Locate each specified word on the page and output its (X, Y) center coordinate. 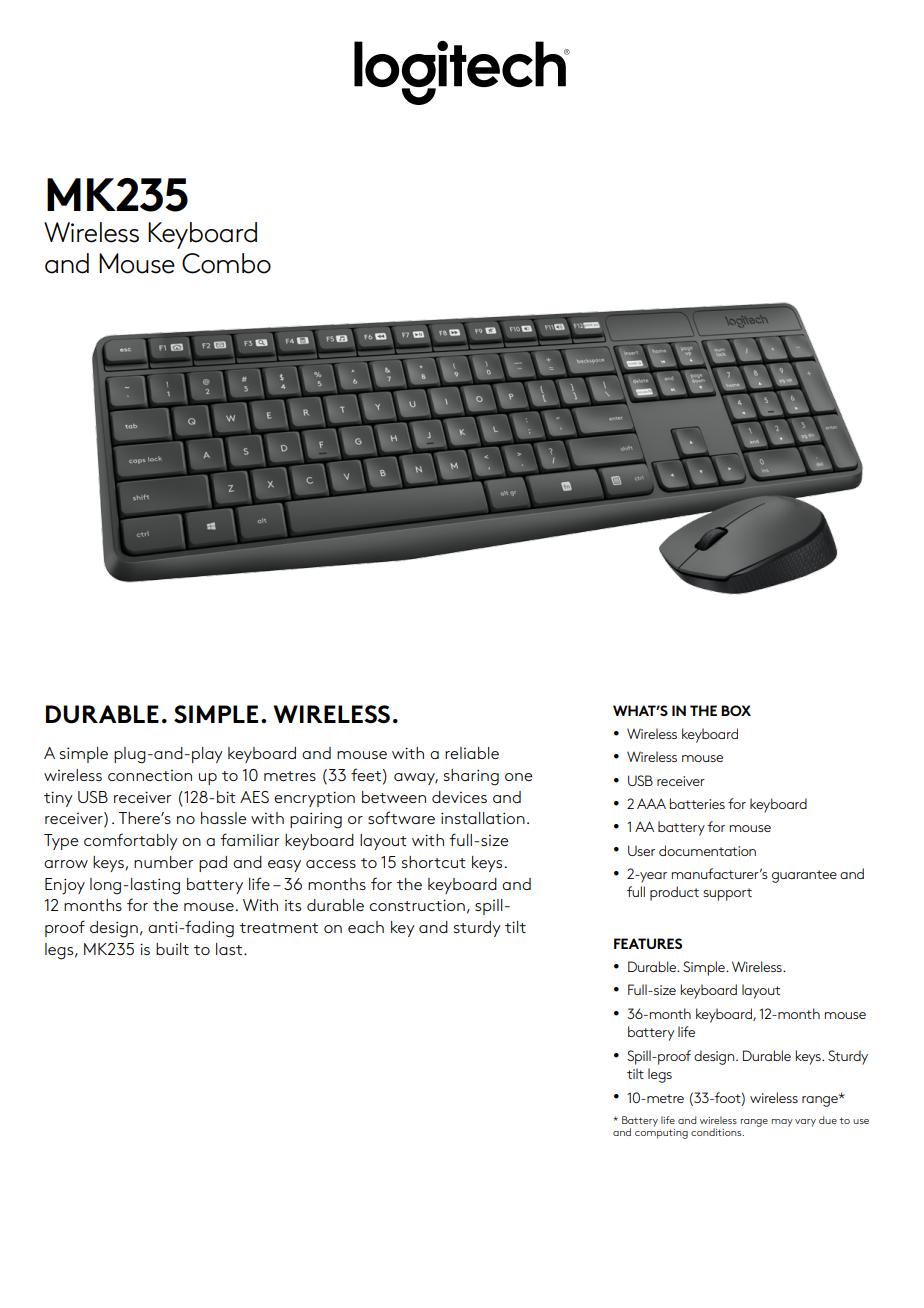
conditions (717, 1132)
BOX (736, 710)
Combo (226, 263)
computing (661, 1134)
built (172, 949)
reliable (472, 753)
